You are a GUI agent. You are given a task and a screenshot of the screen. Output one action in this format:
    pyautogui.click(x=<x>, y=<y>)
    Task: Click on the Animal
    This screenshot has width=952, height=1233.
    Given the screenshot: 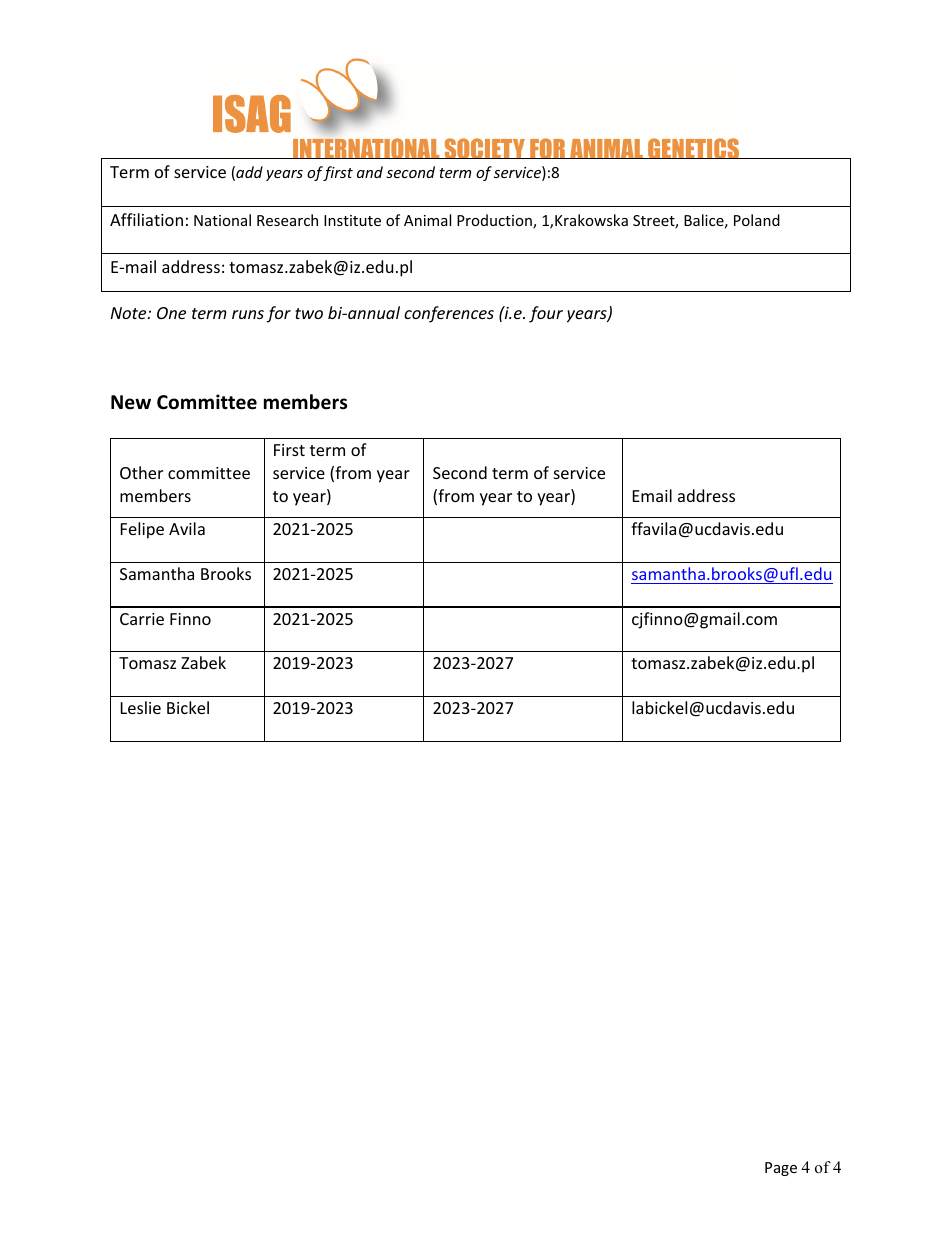 What is the action you would take?
    pyautogui.click(x=427, y=220)
